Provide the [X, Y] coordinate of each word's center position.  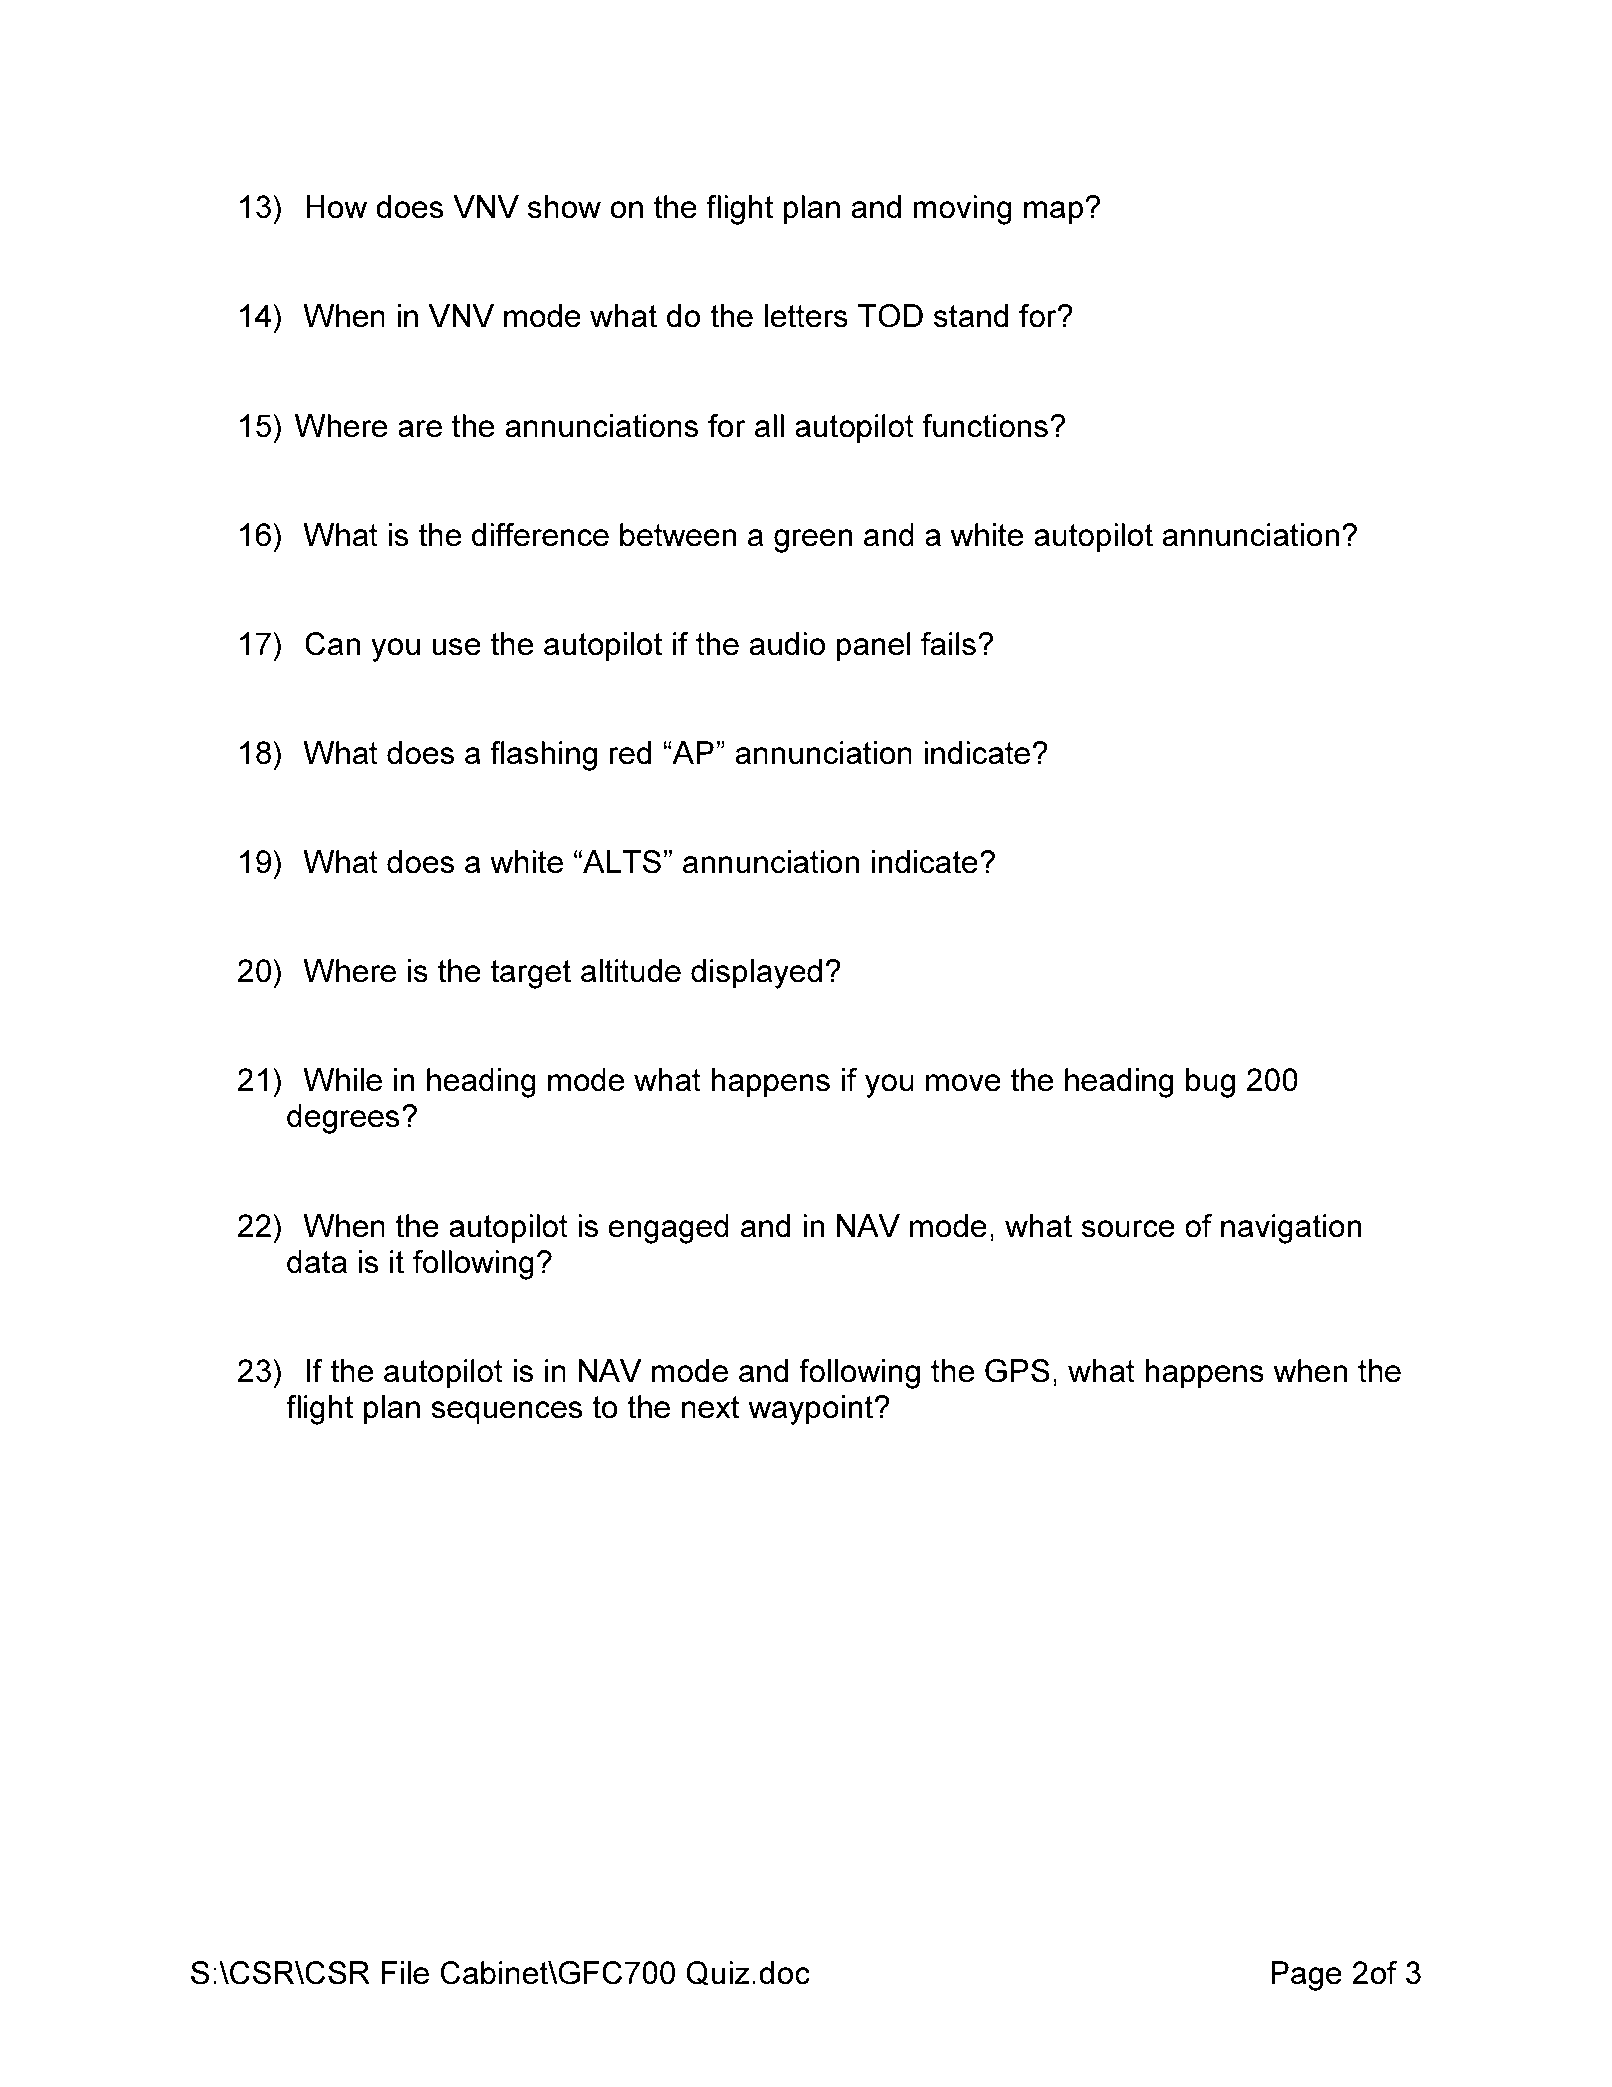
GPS [1017, 1371]
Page [1306, 1976]
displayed [756, 974]
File [405, 1973]
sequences [507, 1413]
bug [1210, 1083]
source [1128, 1229]
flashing [543, 756]
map [1053, 213]
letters [806, 316]
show [564, 207]
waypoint [812, 1410]
